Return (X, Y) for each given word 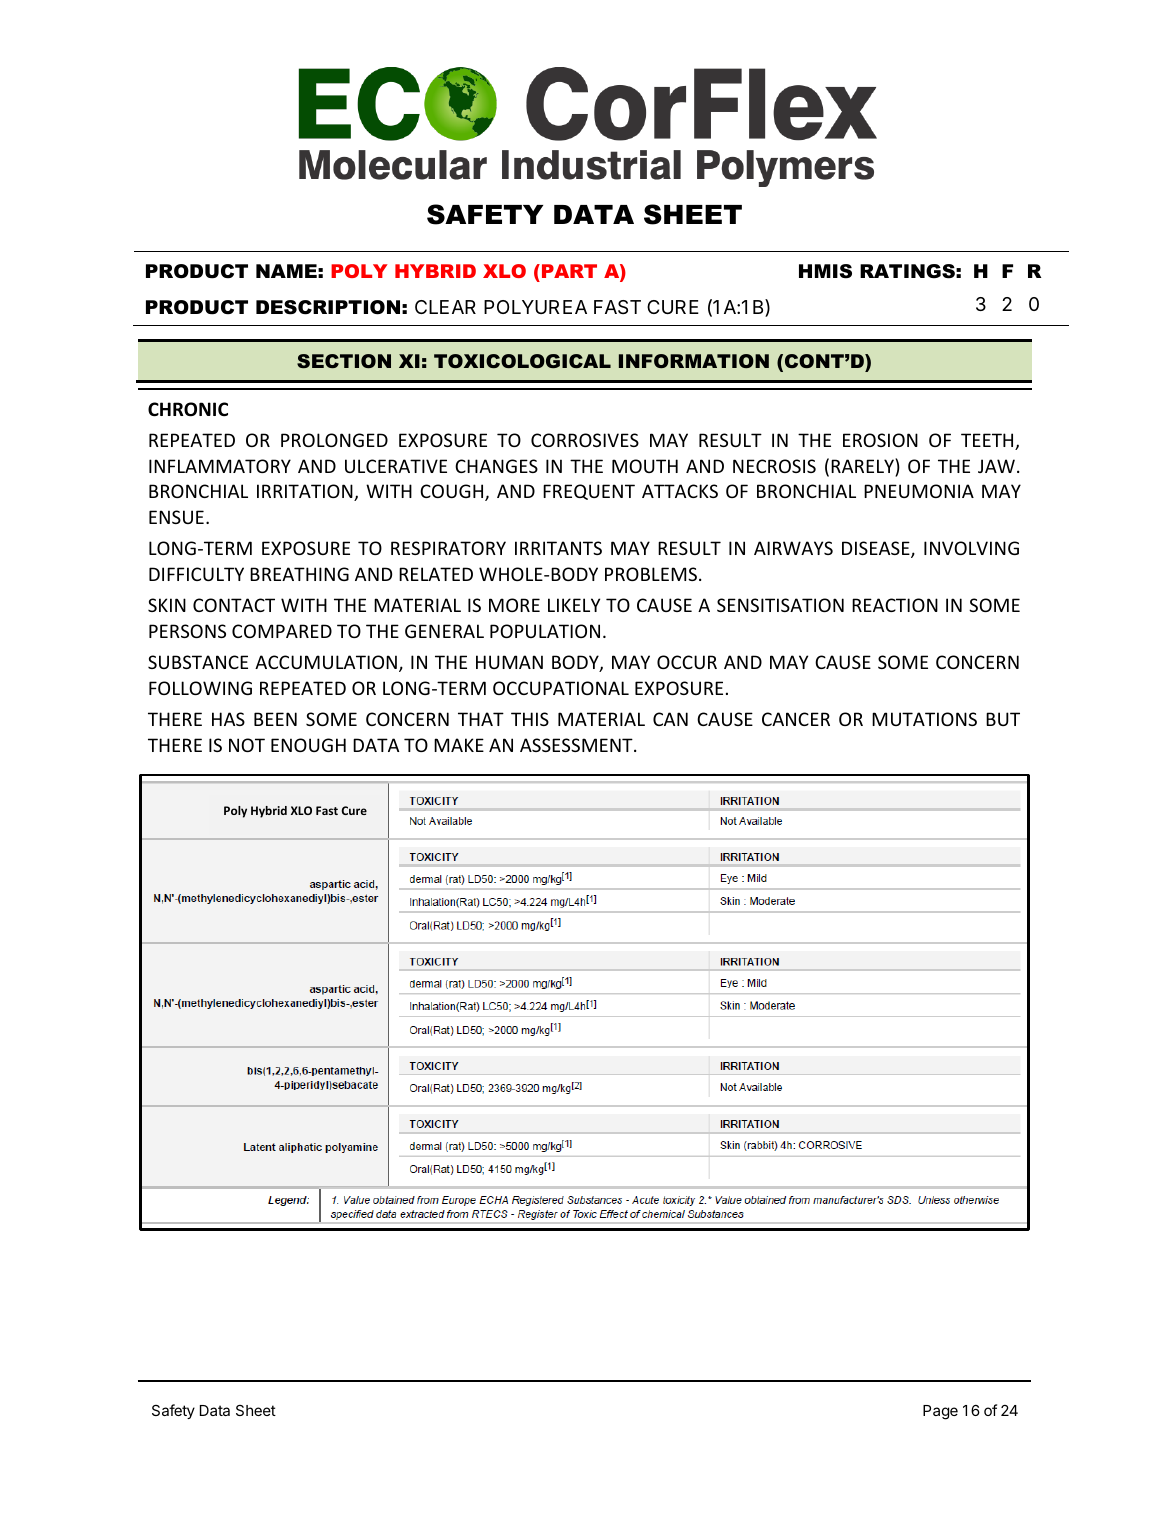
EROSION (880, 440)
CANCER (796, 719)
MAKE (459, 745)
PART (568, 271)
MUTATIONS (924, 719)
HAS (228, 719)
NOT (247, 745)
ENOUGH (308, 745)
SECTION (344, 361)
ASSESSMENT (577, 745)
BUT (1003, 719)
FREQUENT (589, 492)
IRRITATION (306, 492)
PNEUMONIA (919, 491)
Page (940, 1412)
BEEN (275, 719)
